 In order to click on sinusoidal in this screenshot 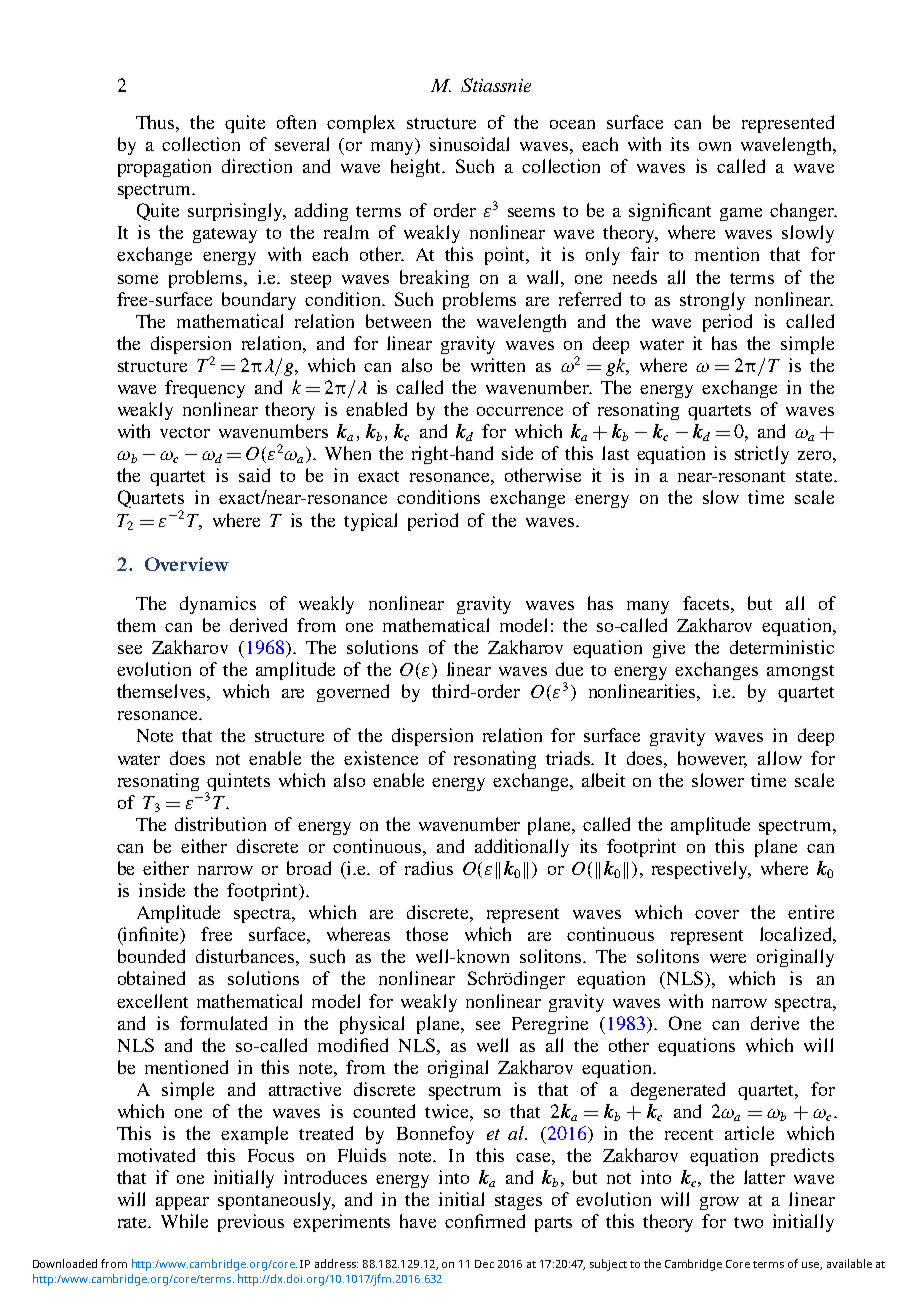, I will do `click(469, 144)`.
